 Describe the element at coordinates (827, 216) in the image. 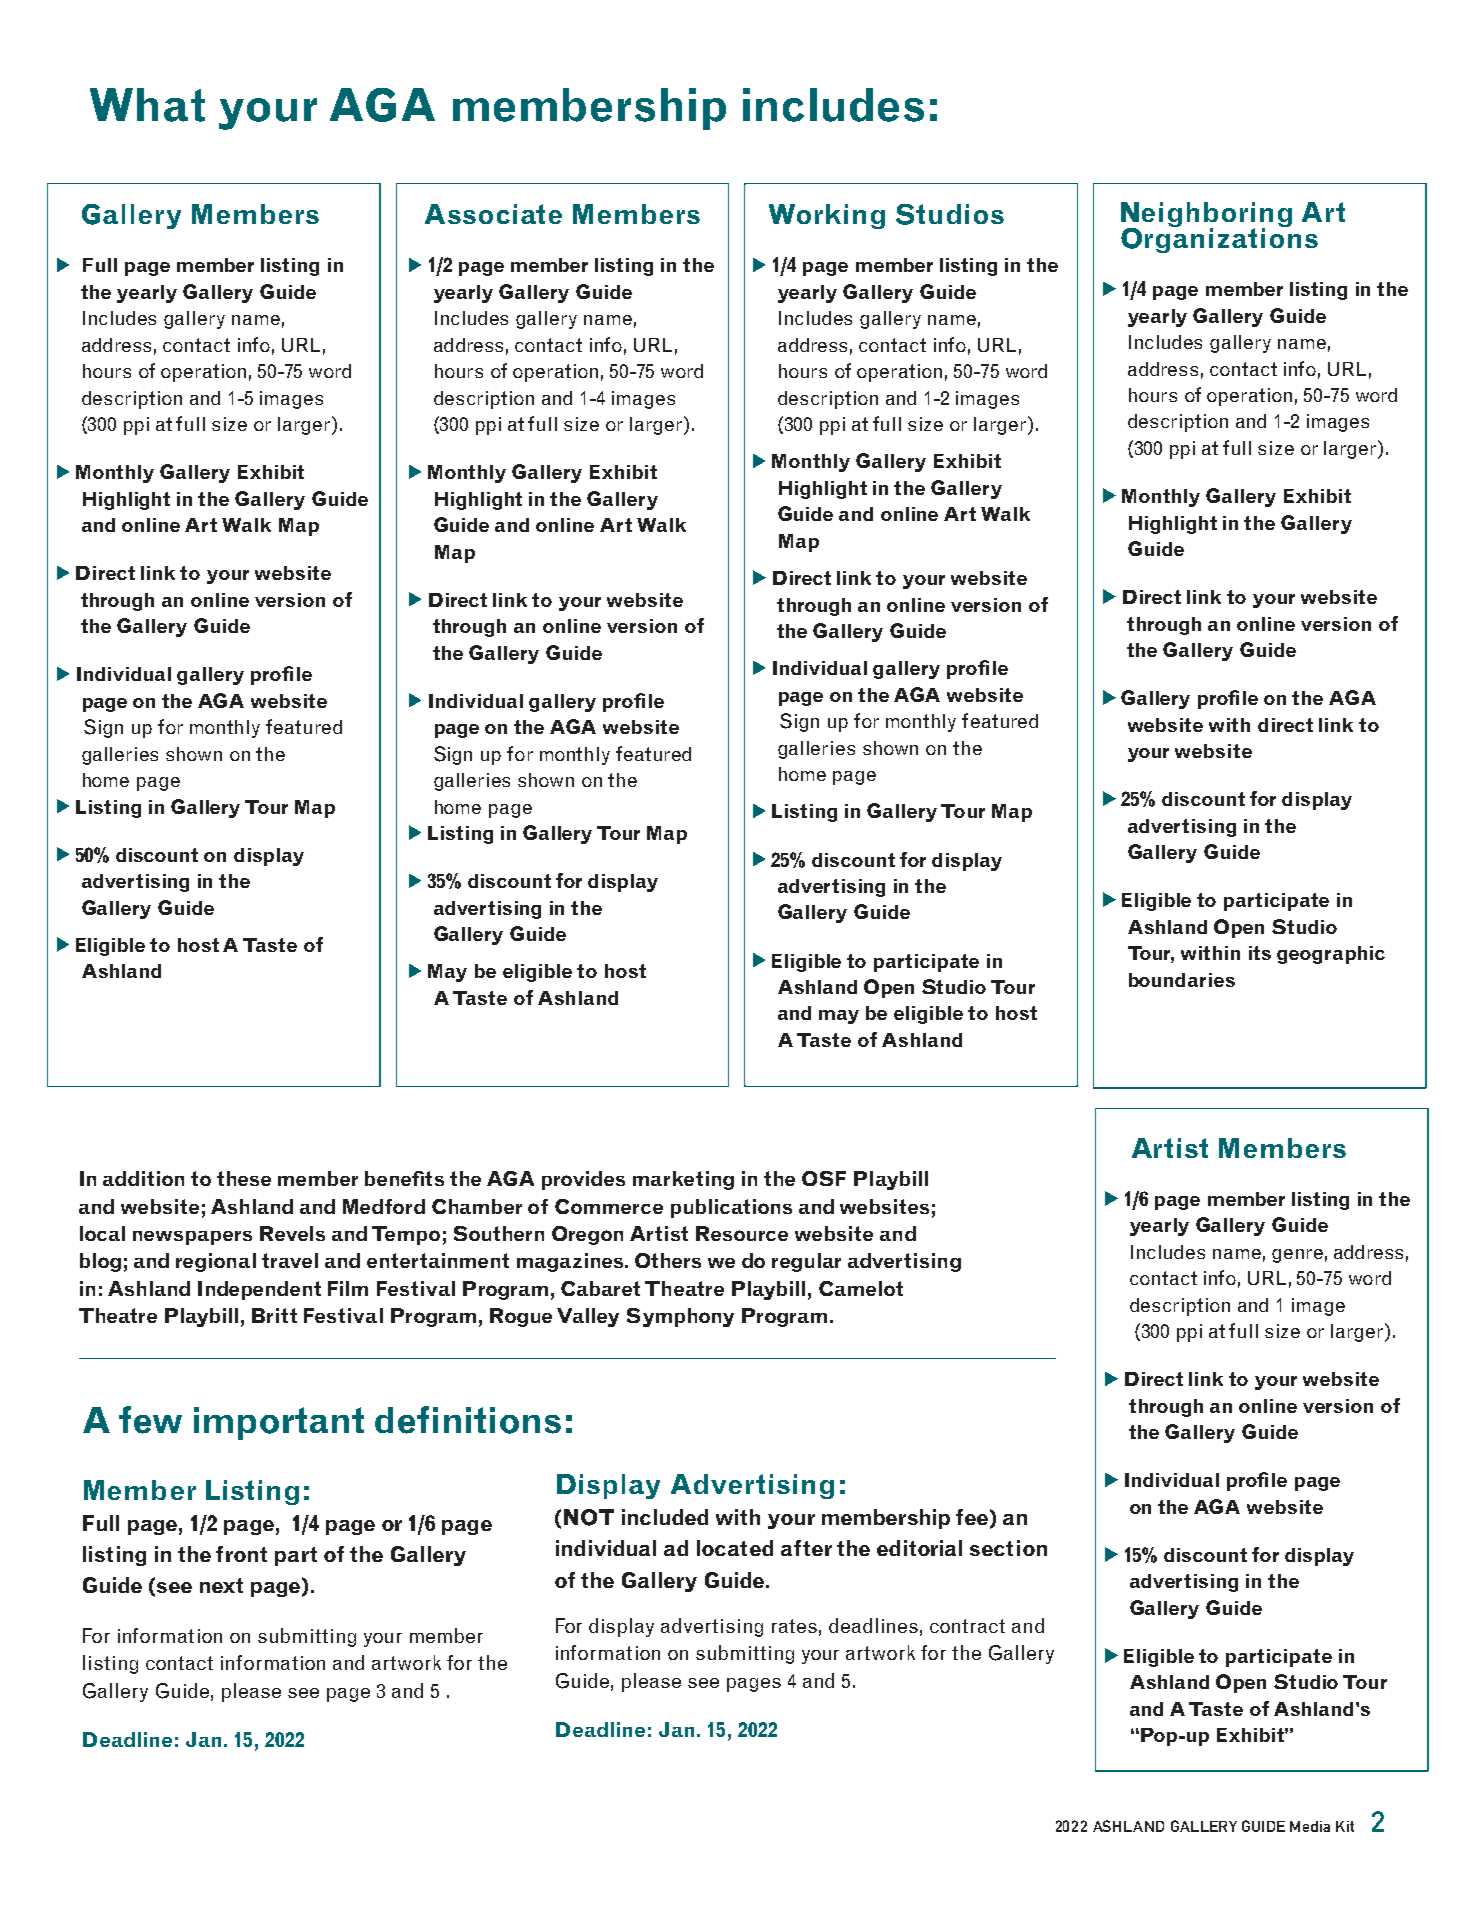

I see `Working` at that location.
